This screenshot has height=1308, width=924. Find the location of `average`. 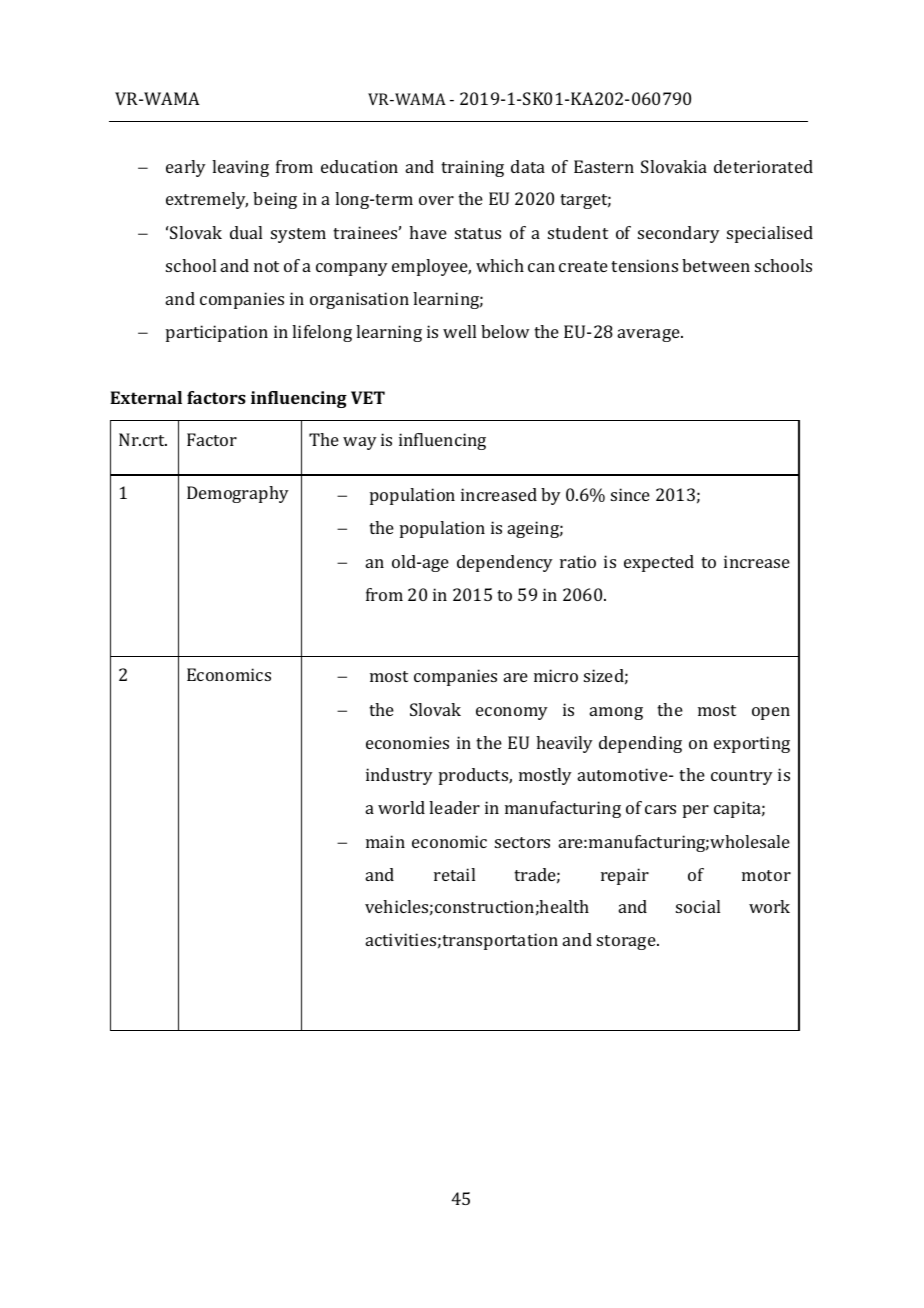

average is located at coordinates (650, 335).
